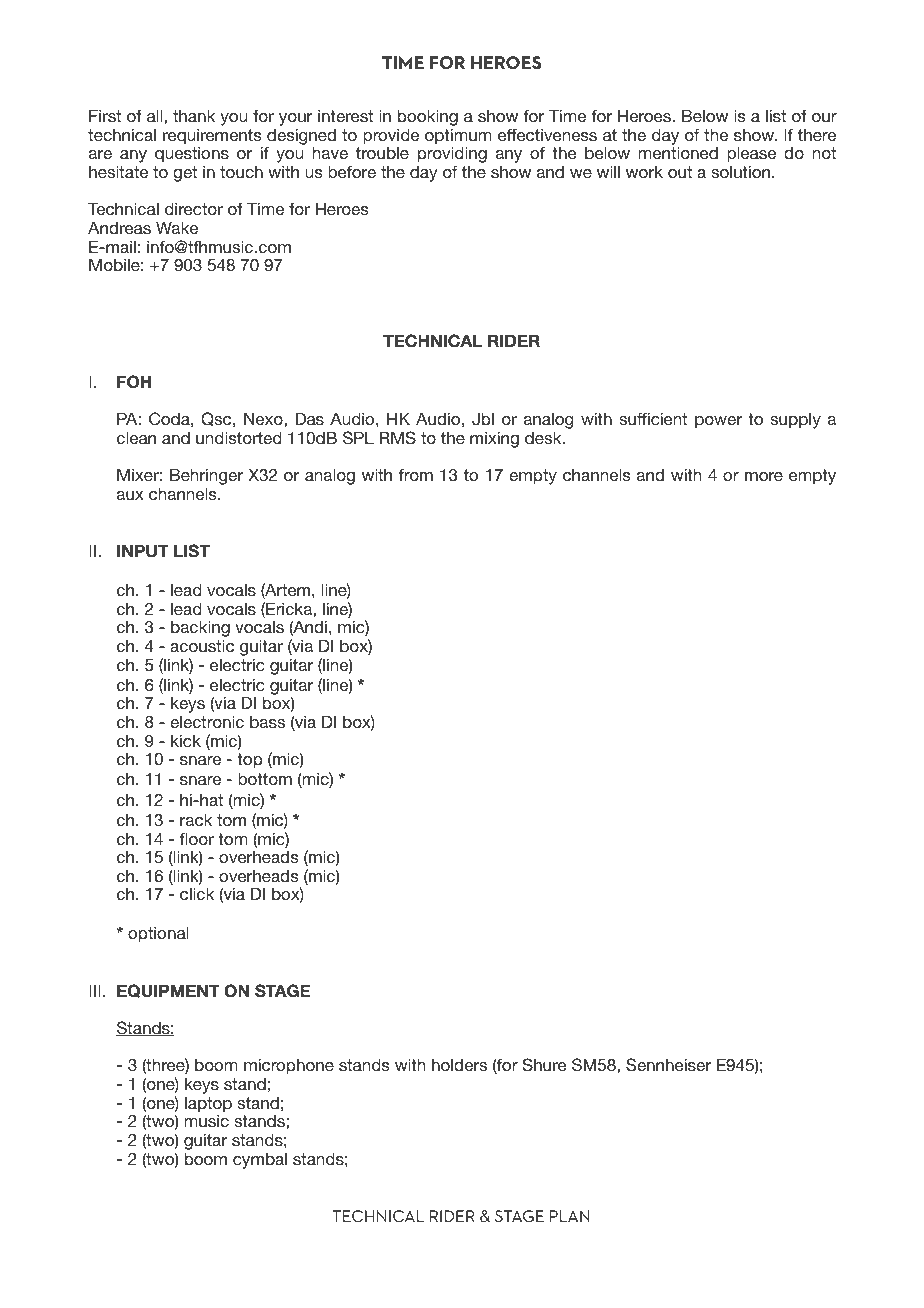  I want to click on please, so click(751, 154).
